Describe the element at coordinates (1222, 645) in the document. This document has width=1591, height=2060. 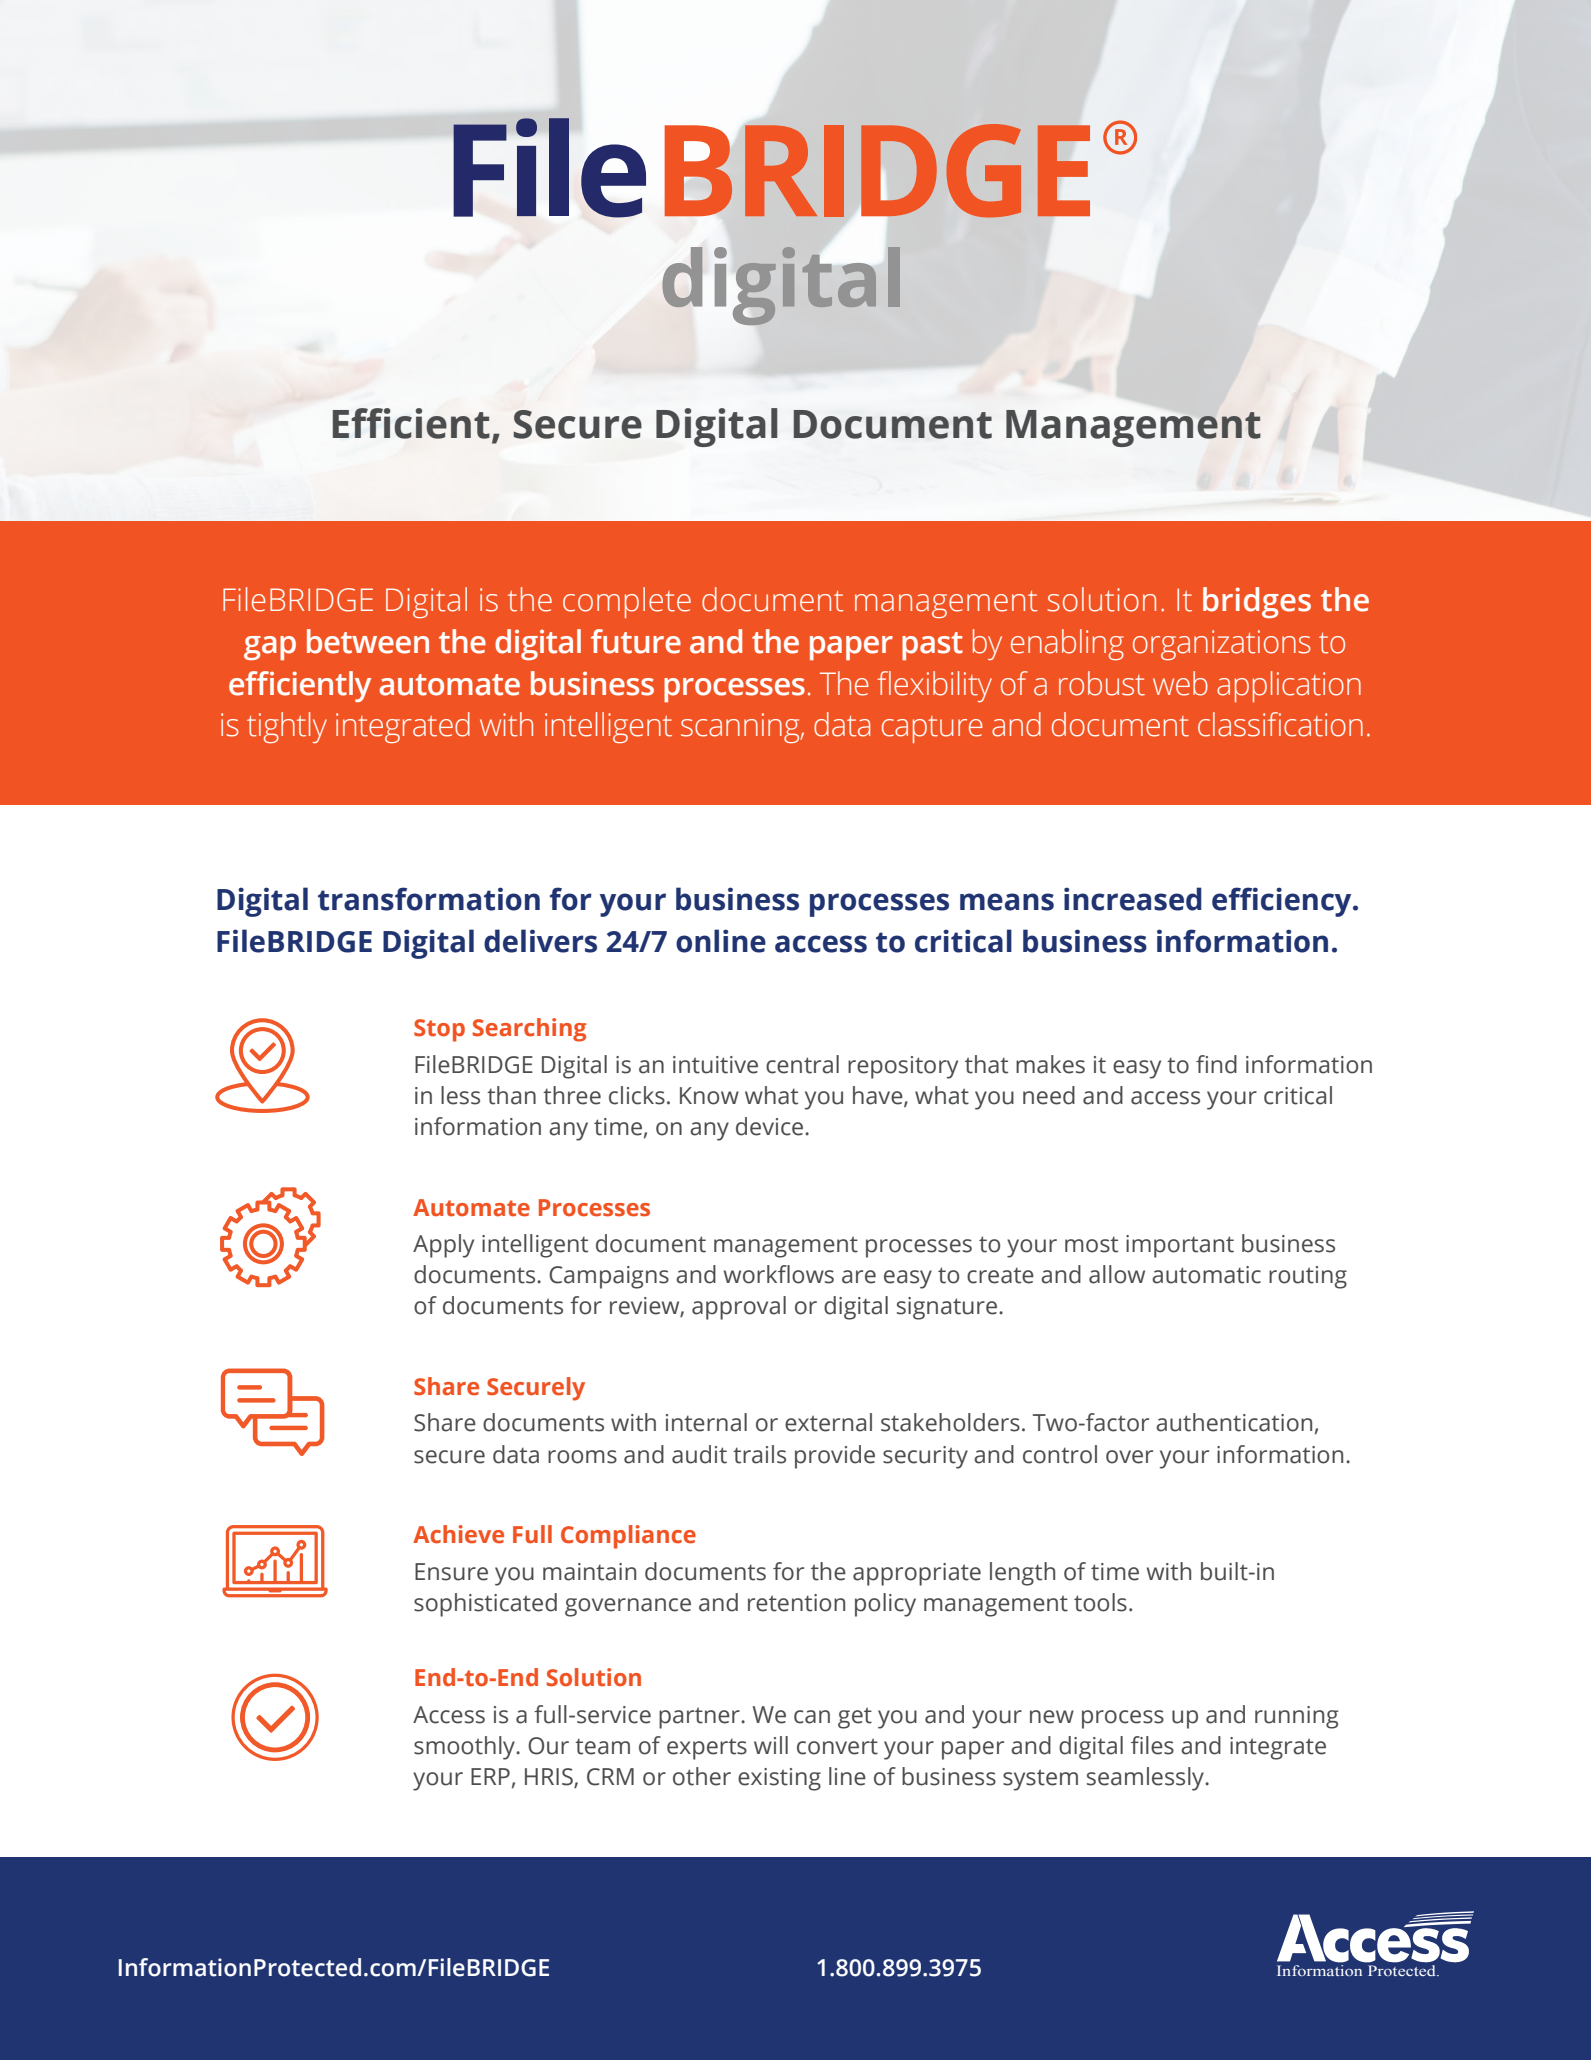
I see `organizations` at that location.
